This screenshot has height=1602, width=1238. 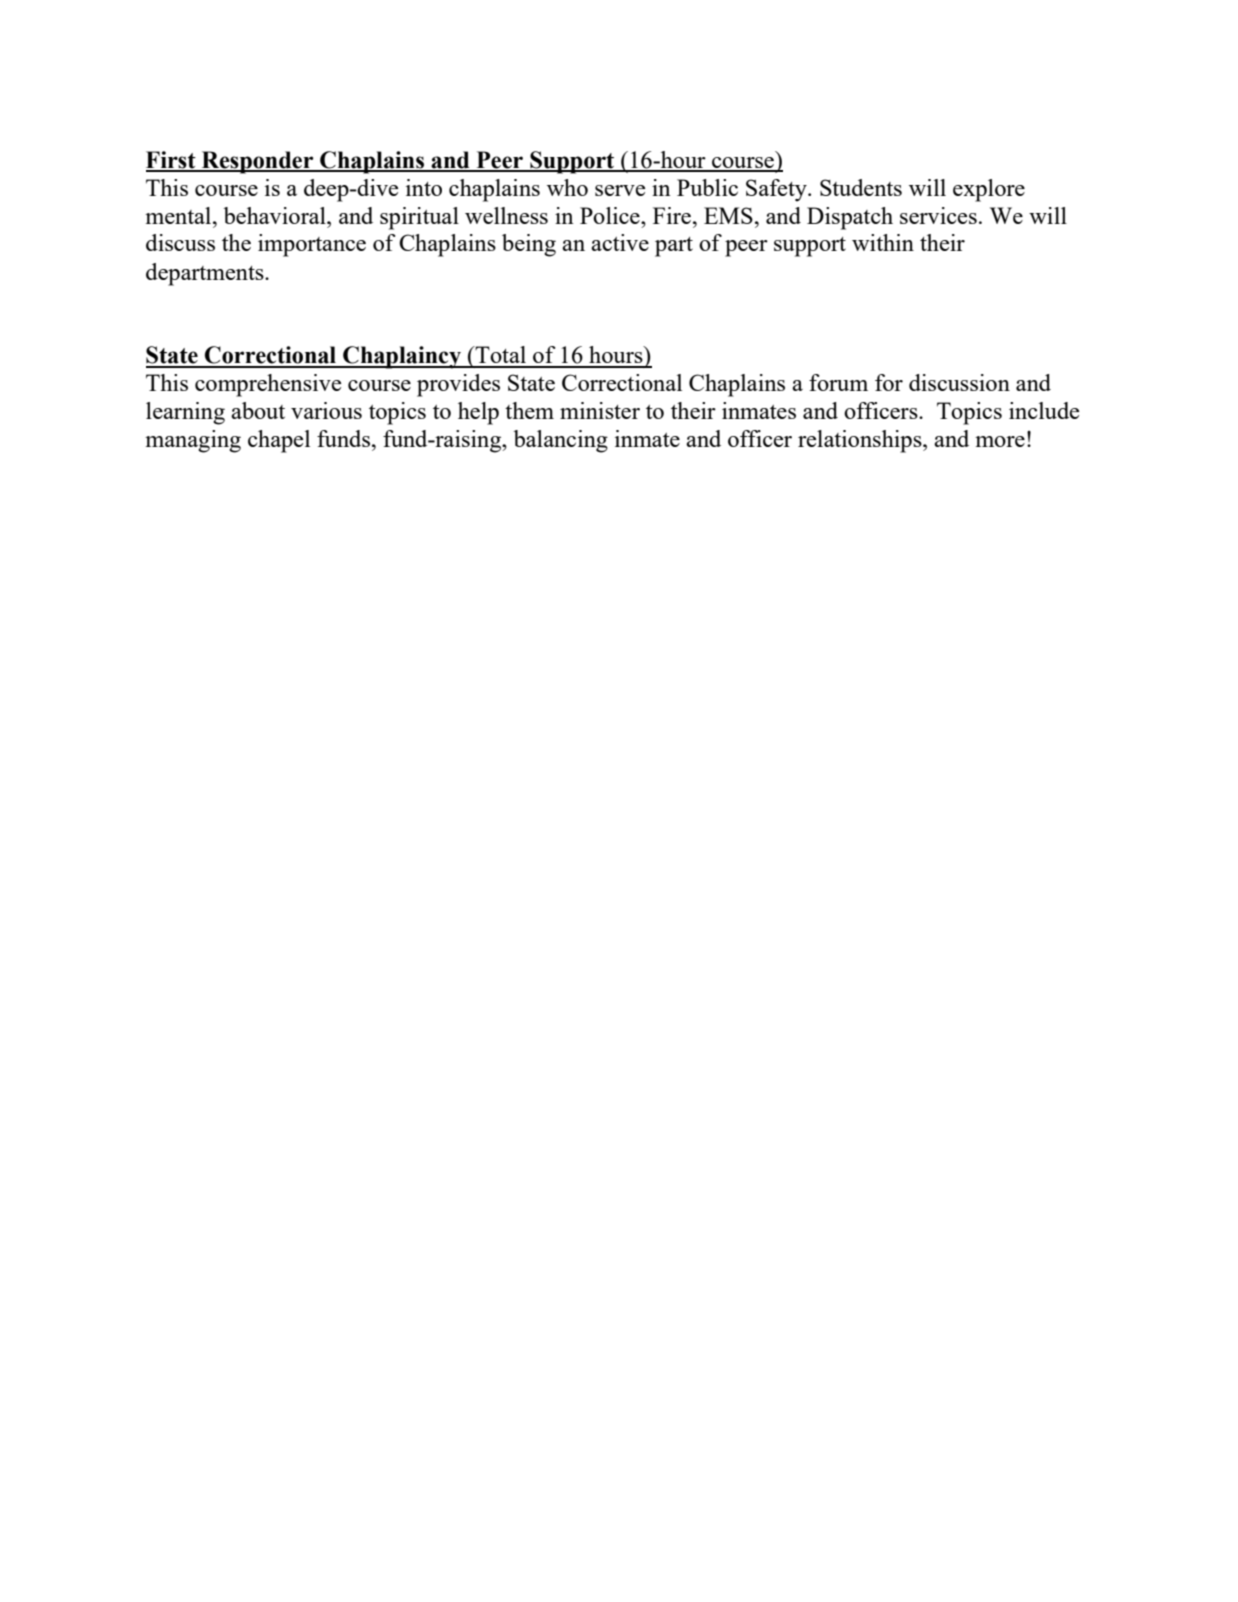 I want to click on balancing, so click(x=561, y=441).
